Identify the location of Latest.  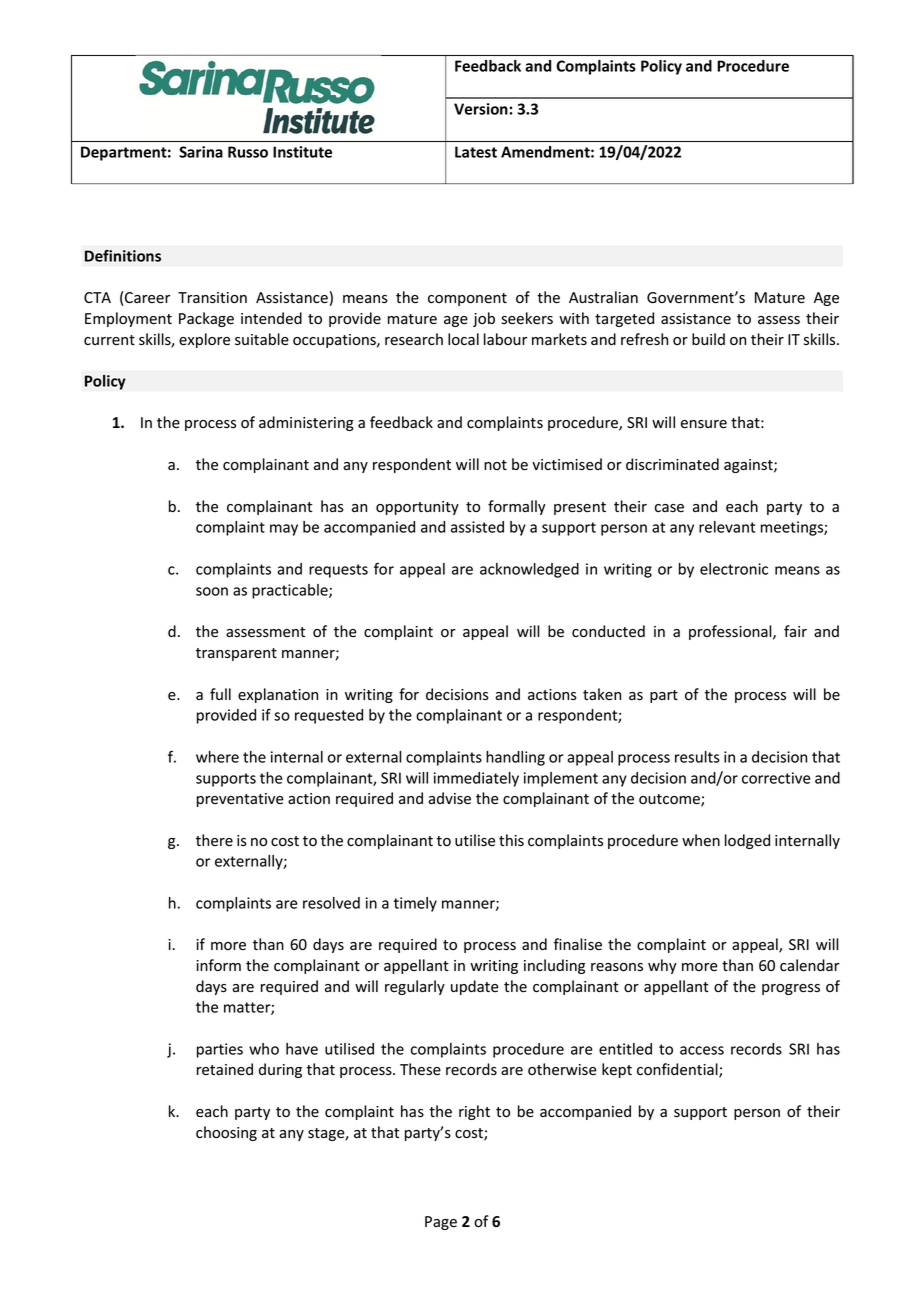
(476, 152).
